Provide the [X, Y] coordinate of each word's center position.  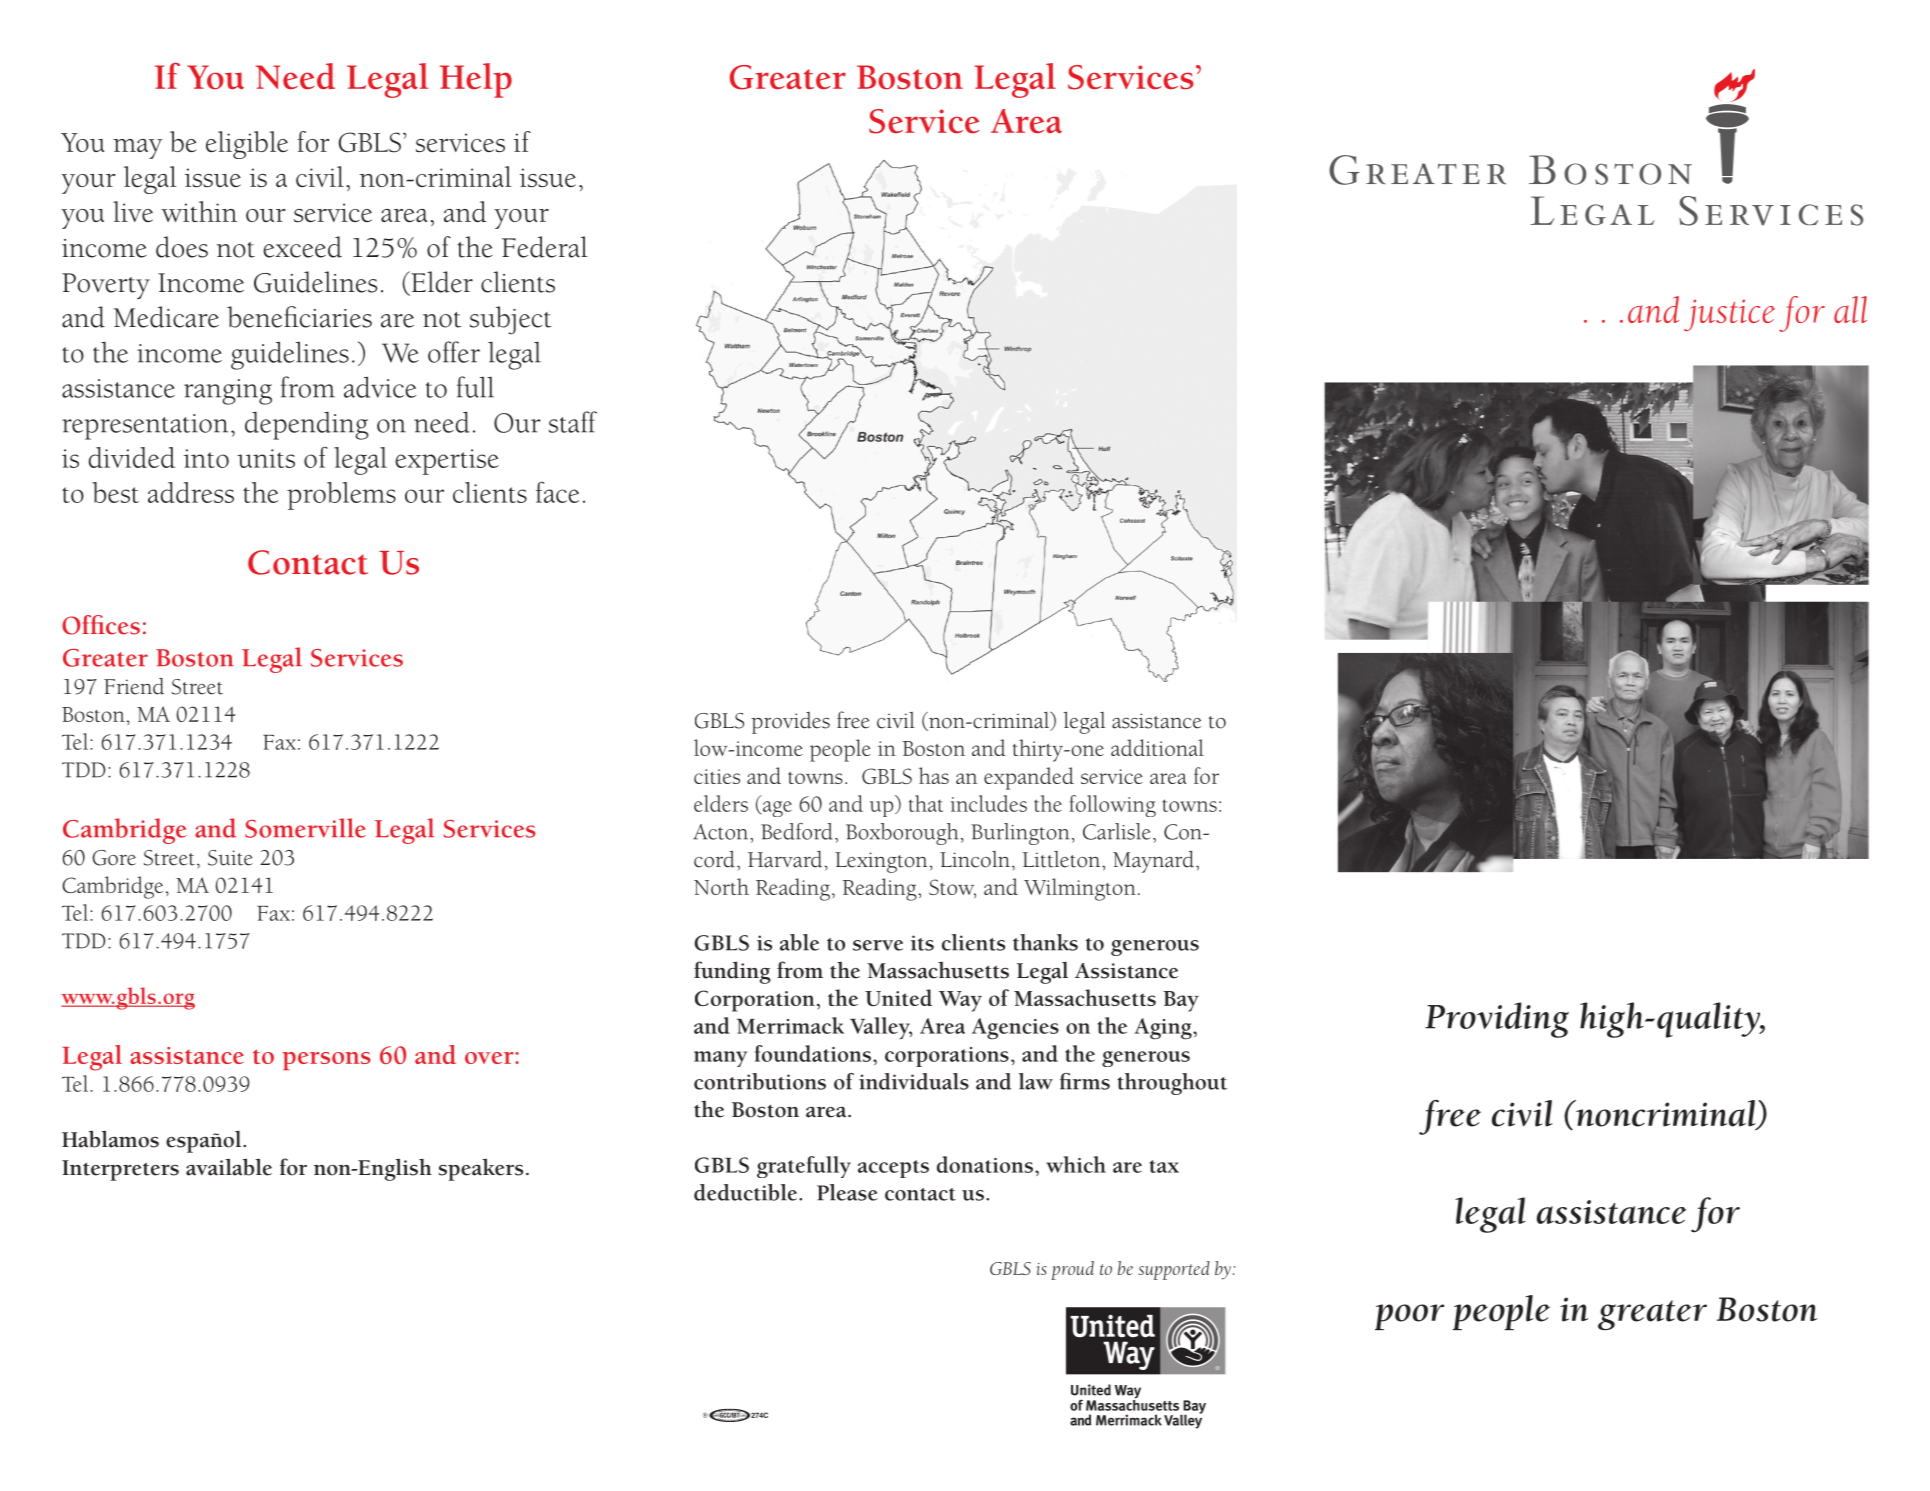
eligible [247, 145]
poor [1409, 1317]
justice [1729, 315]
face [557, 492]
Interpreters [120, 1170]
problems [341, 496]
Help [476, 80]
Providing [1497, 1020]
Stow [952, 888]
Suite [230, 858]
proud [1072, 1270]
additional [1157, 747]
